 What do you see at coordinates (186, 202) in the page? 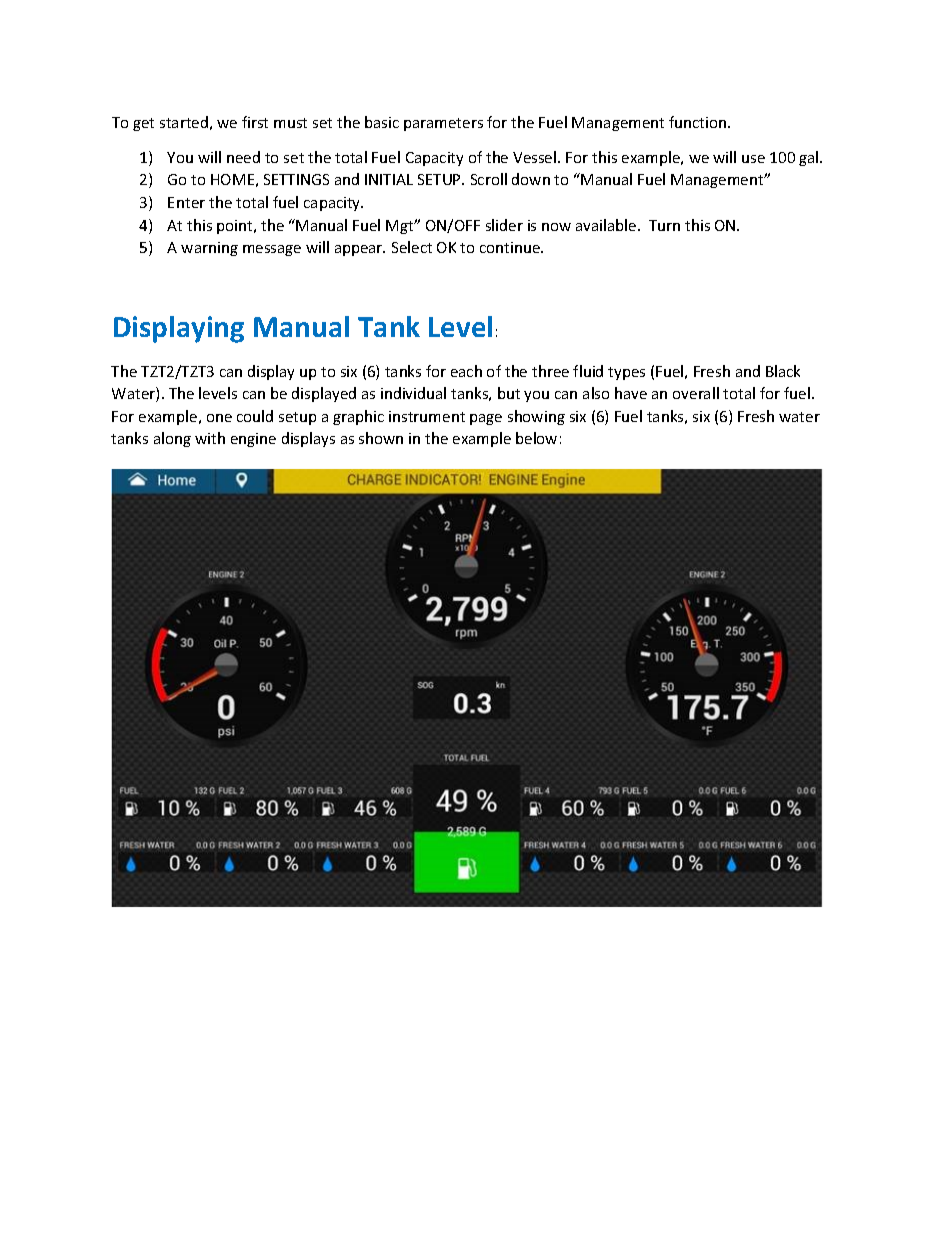
I see `Enter` at bounding box center [186, 202].
